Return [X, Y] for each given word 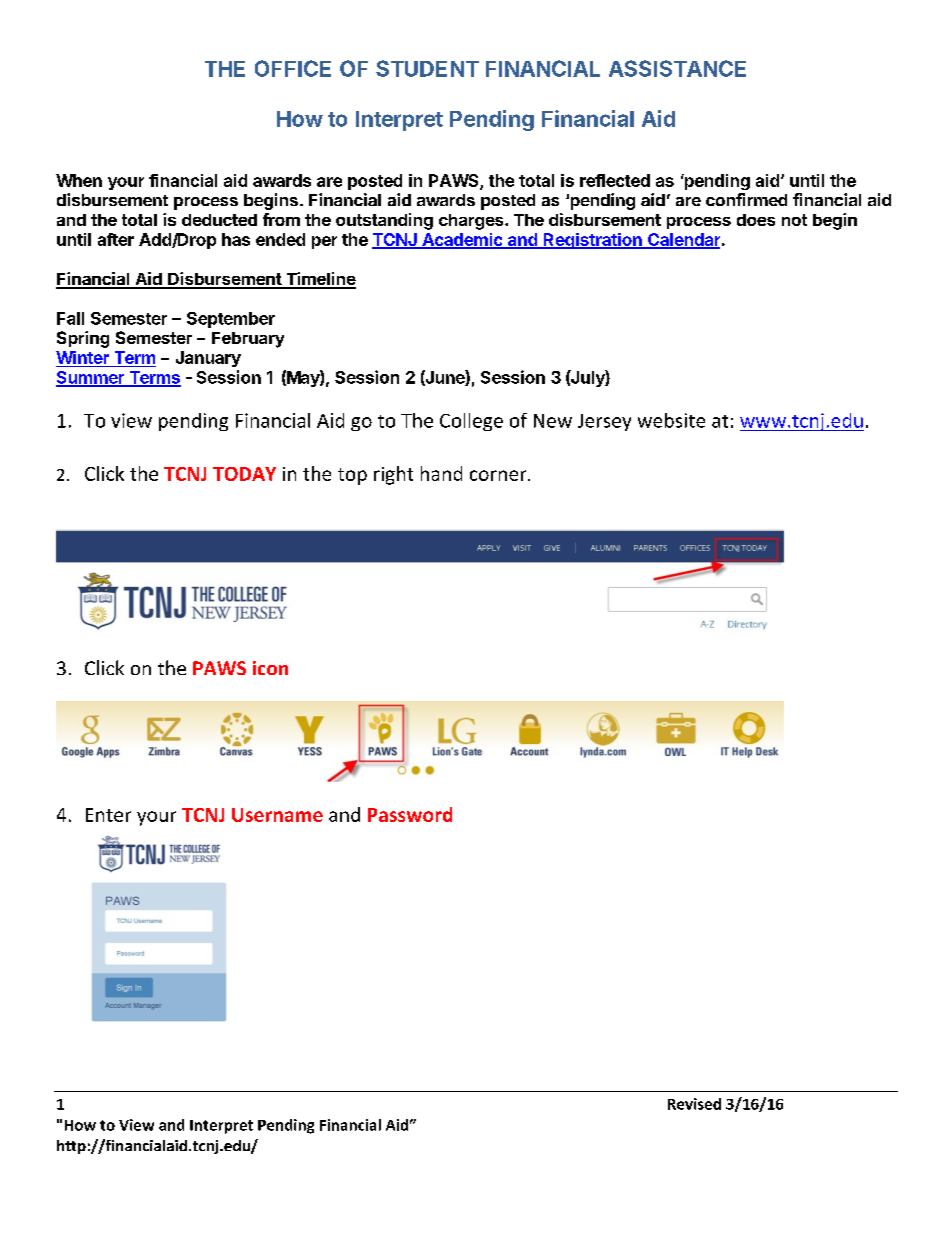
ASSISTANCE [677, 68]
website [671, 420]
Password [410, 814]
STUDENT [427, 68]
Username [277, 815]
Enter [108, 815]
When [79, 180]
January [208, 359]
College [471, 422]
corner [499, 475]
